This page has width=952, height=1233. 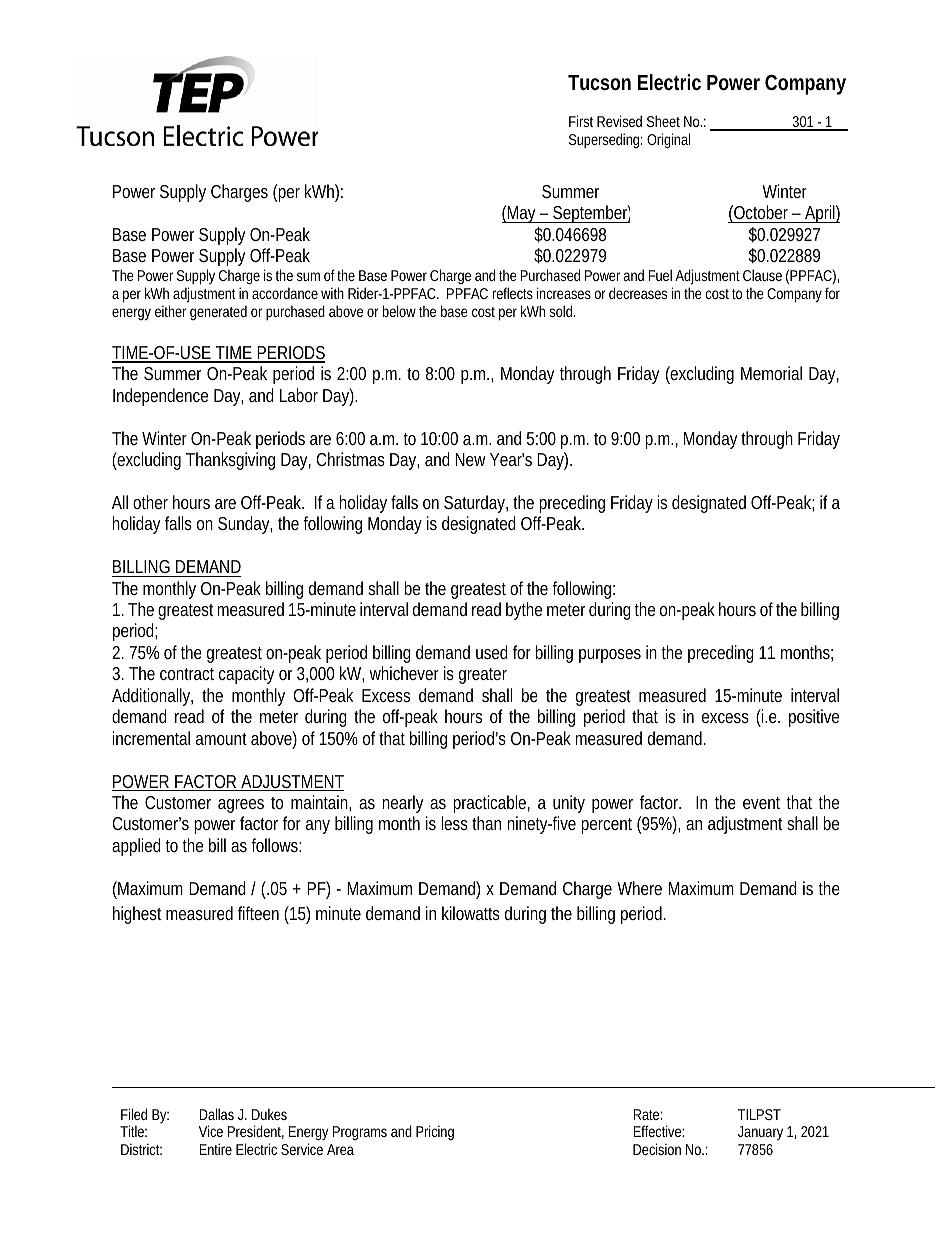 What do you see at coordinates (285, 293) in the page?
I see `accordance` at bounding box center [285, 293].
